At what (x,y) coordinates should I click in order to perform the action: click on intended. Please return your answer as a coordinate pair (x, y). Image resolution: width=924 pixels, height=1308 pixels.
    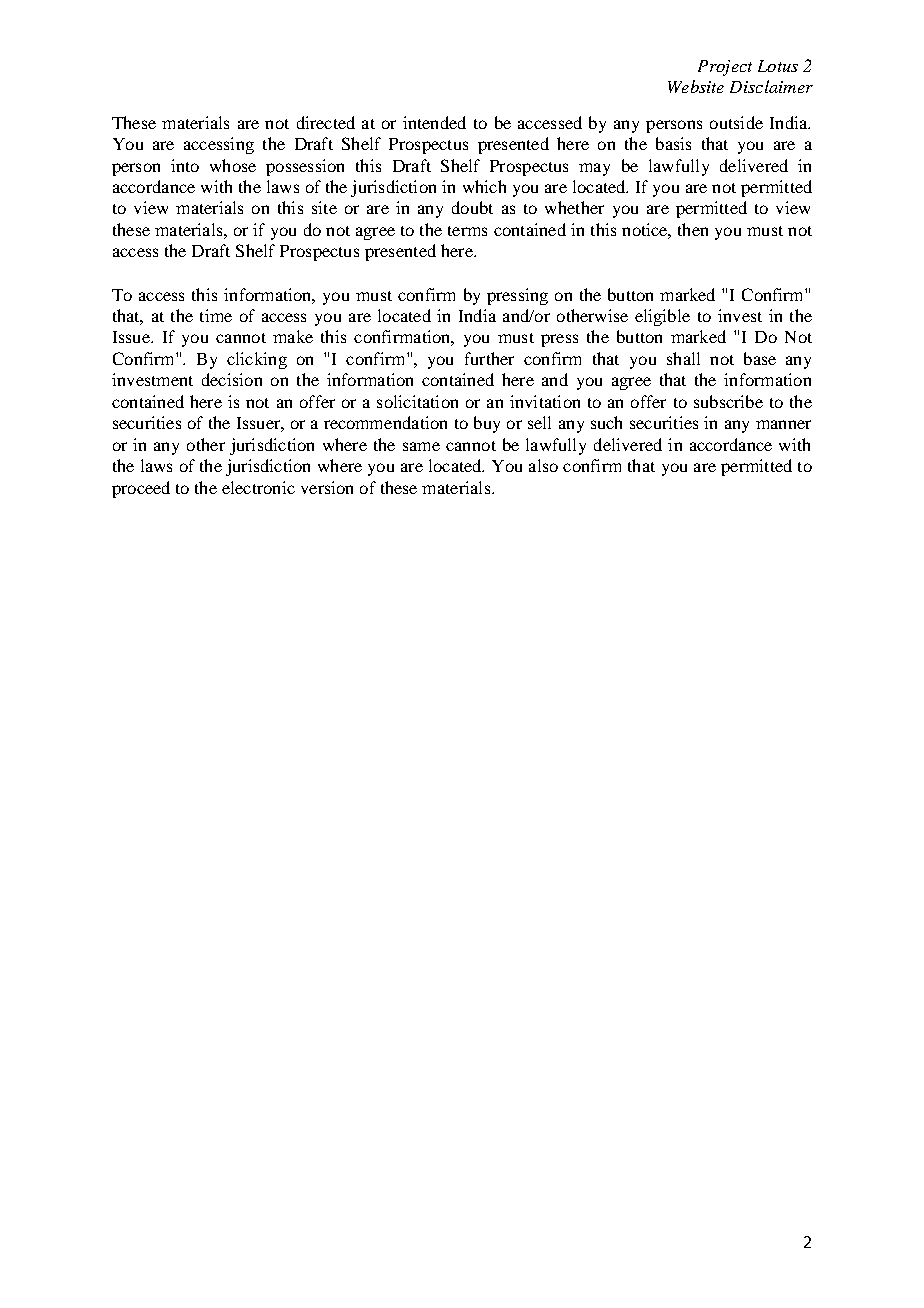
    Looking at the image, I should click on (434, 122).
